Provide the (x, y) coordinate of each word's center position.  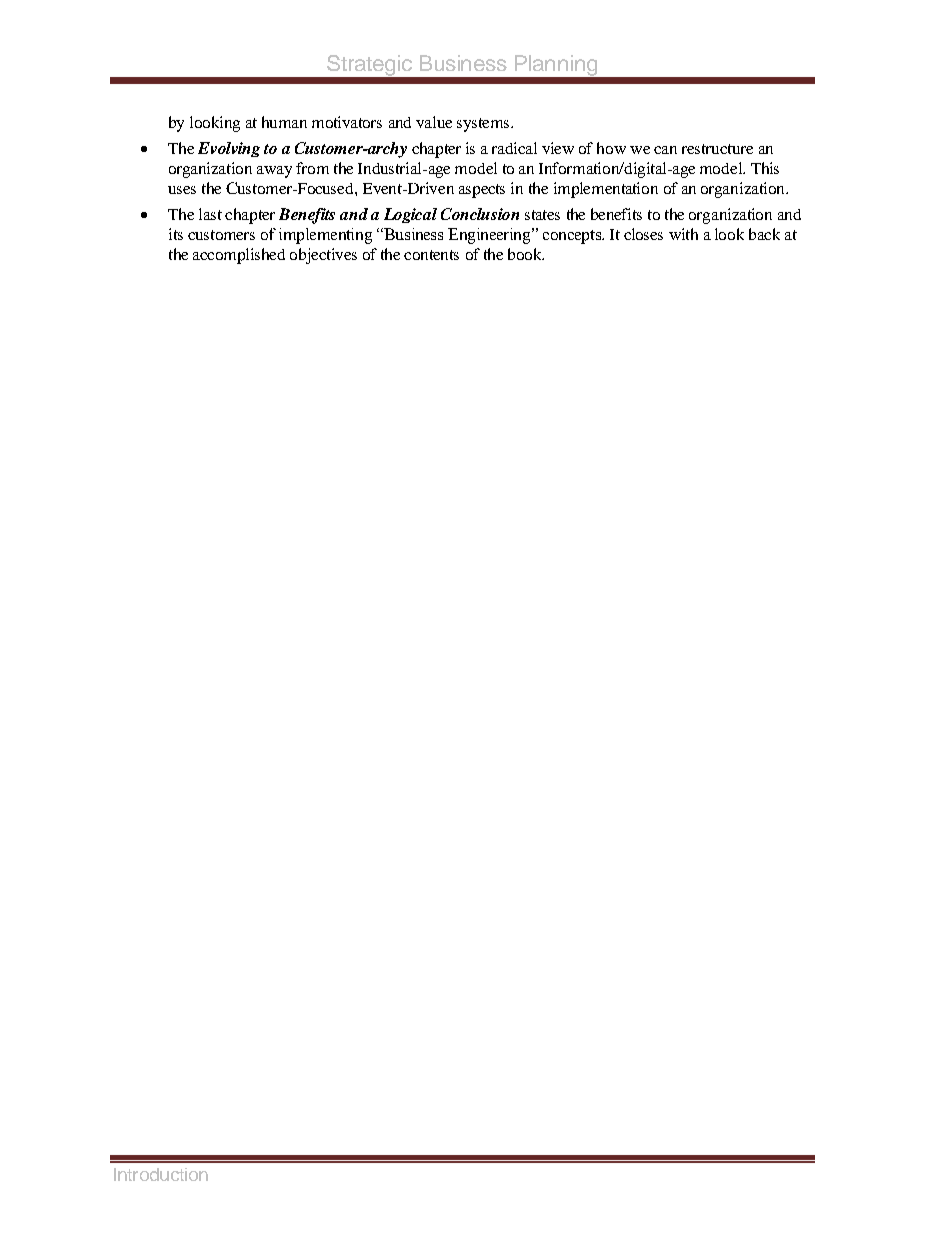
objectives (323, 256)
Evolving (229, 149)
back (764, 234)
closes (643, 234)
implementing (325, 236)
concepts (573, 237)
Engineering (490, 236)
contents (431, 255)
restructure (717, 149)
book (526, 254)
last (210, 214)
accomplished (239, 256)
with (683, 234)
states (542, 215)
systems (484, 125)
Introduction (161, 1174)
